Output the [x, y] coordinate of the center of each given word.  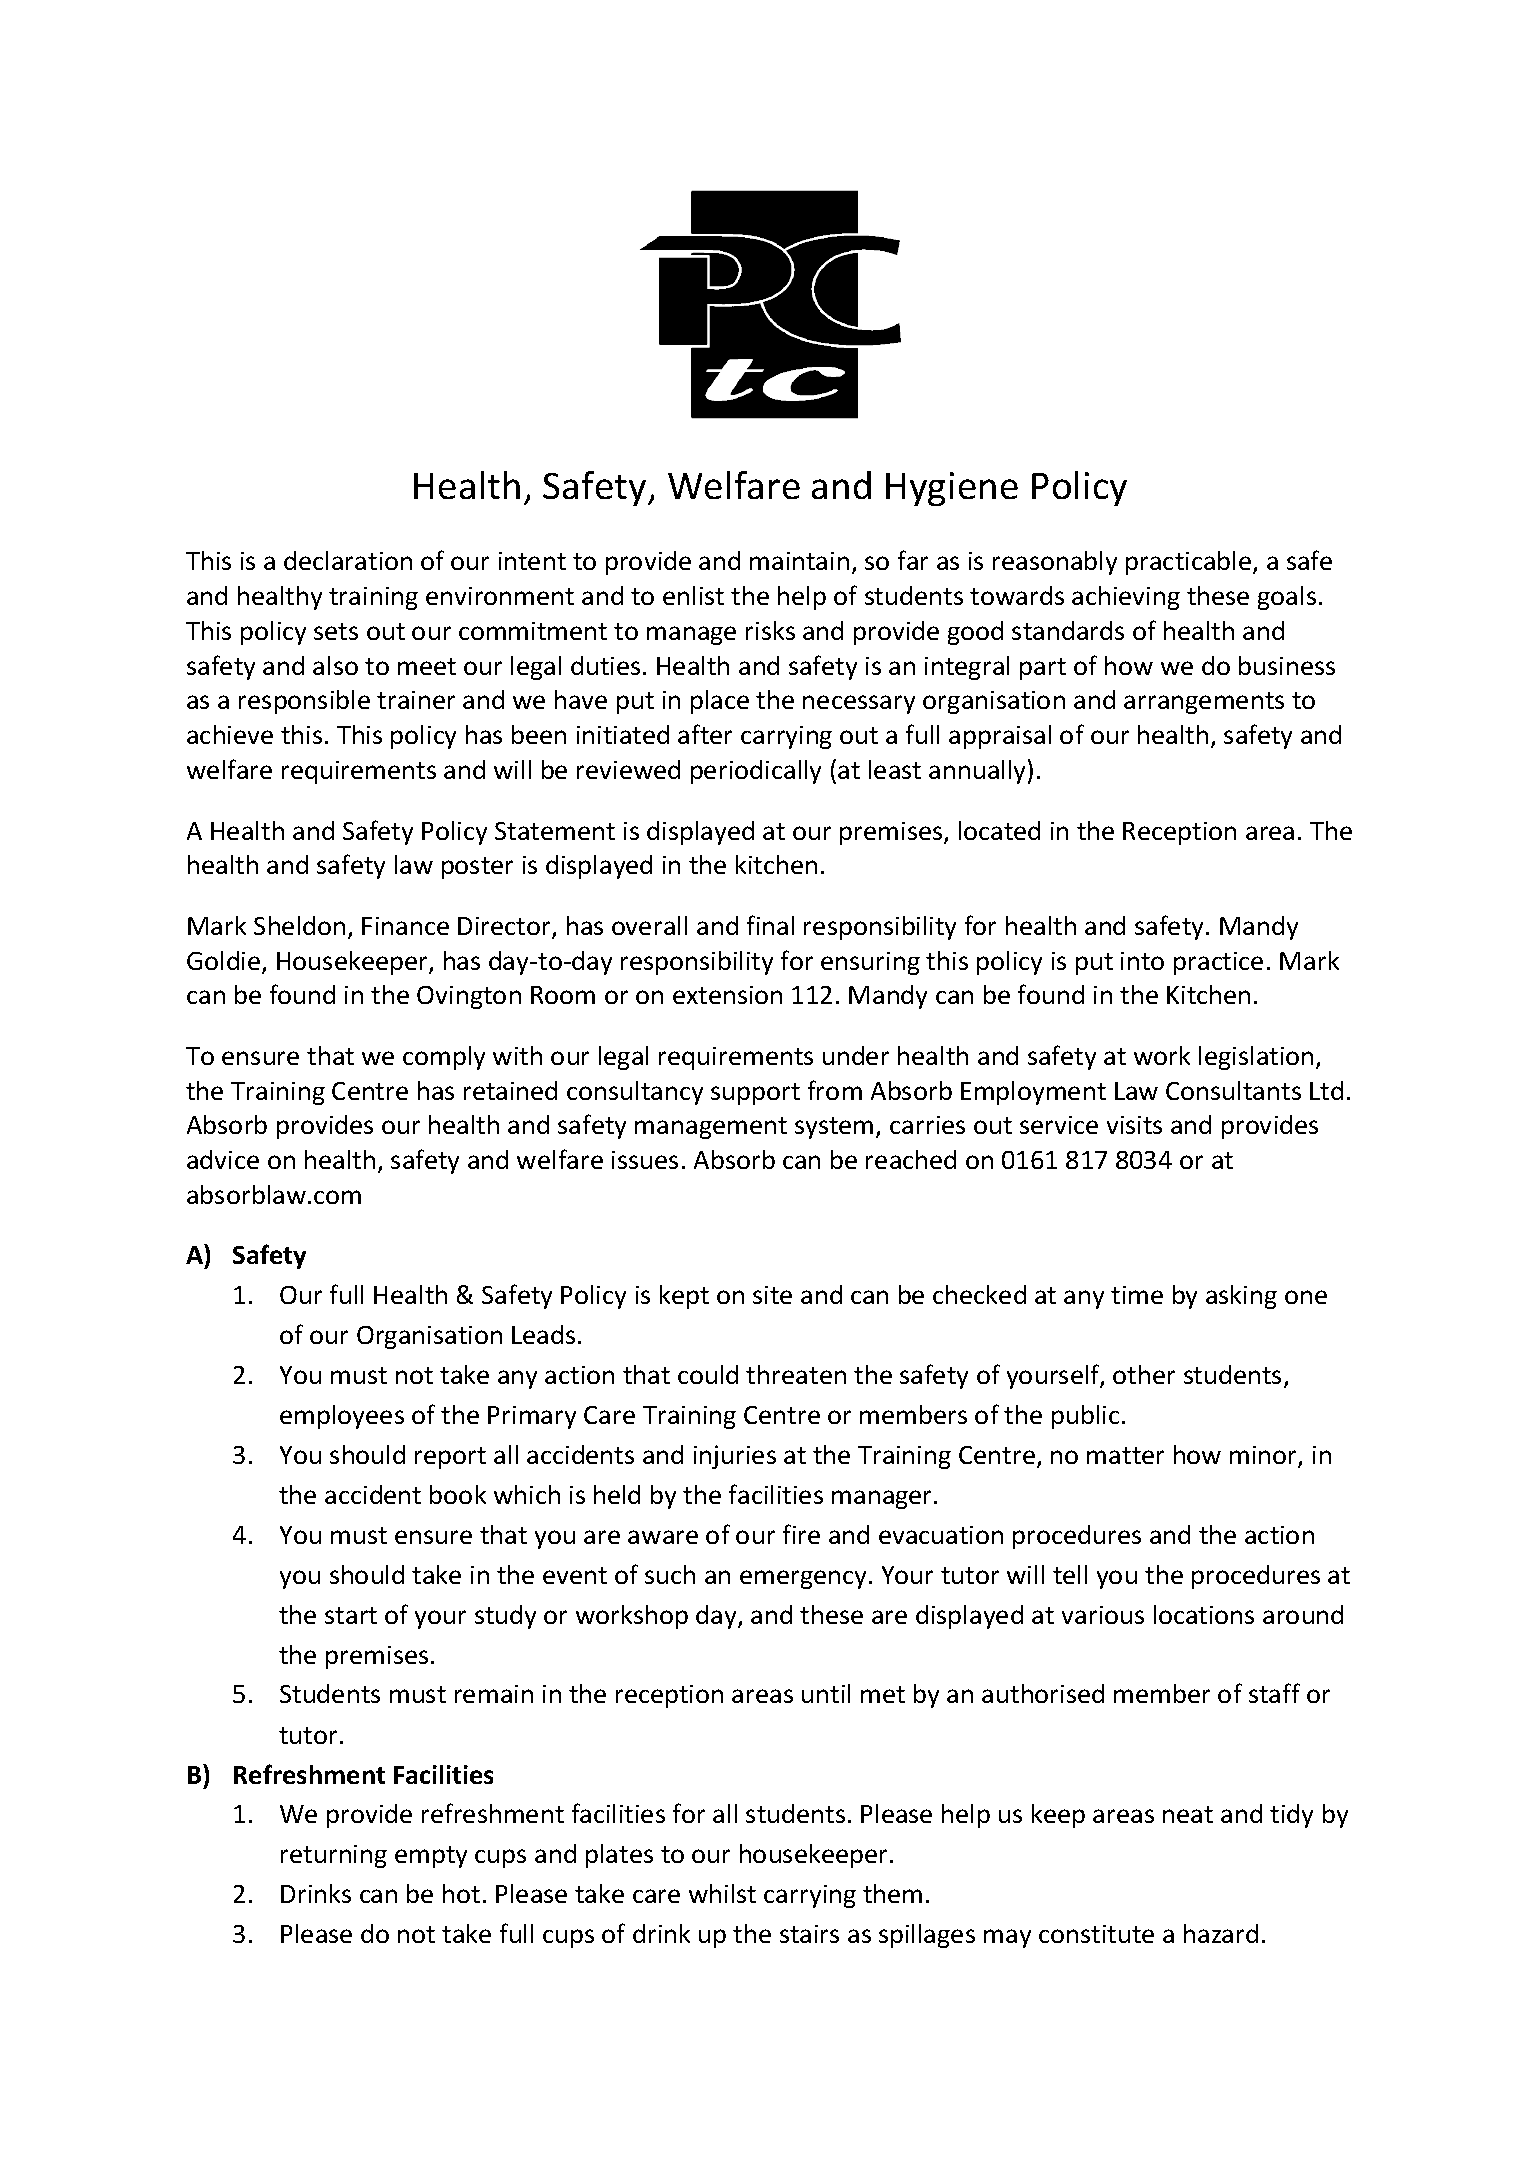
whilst [722, 1893]
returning [334, 1856]
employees [342, 1417]
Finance [405, 926]
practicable [1190, 563]
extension [727, 995]
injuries [735, 1457]
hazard [1221, 1933]
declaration [348, 560]
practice [1218, 963]
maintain [799, 561]
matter [1125, 1455]
